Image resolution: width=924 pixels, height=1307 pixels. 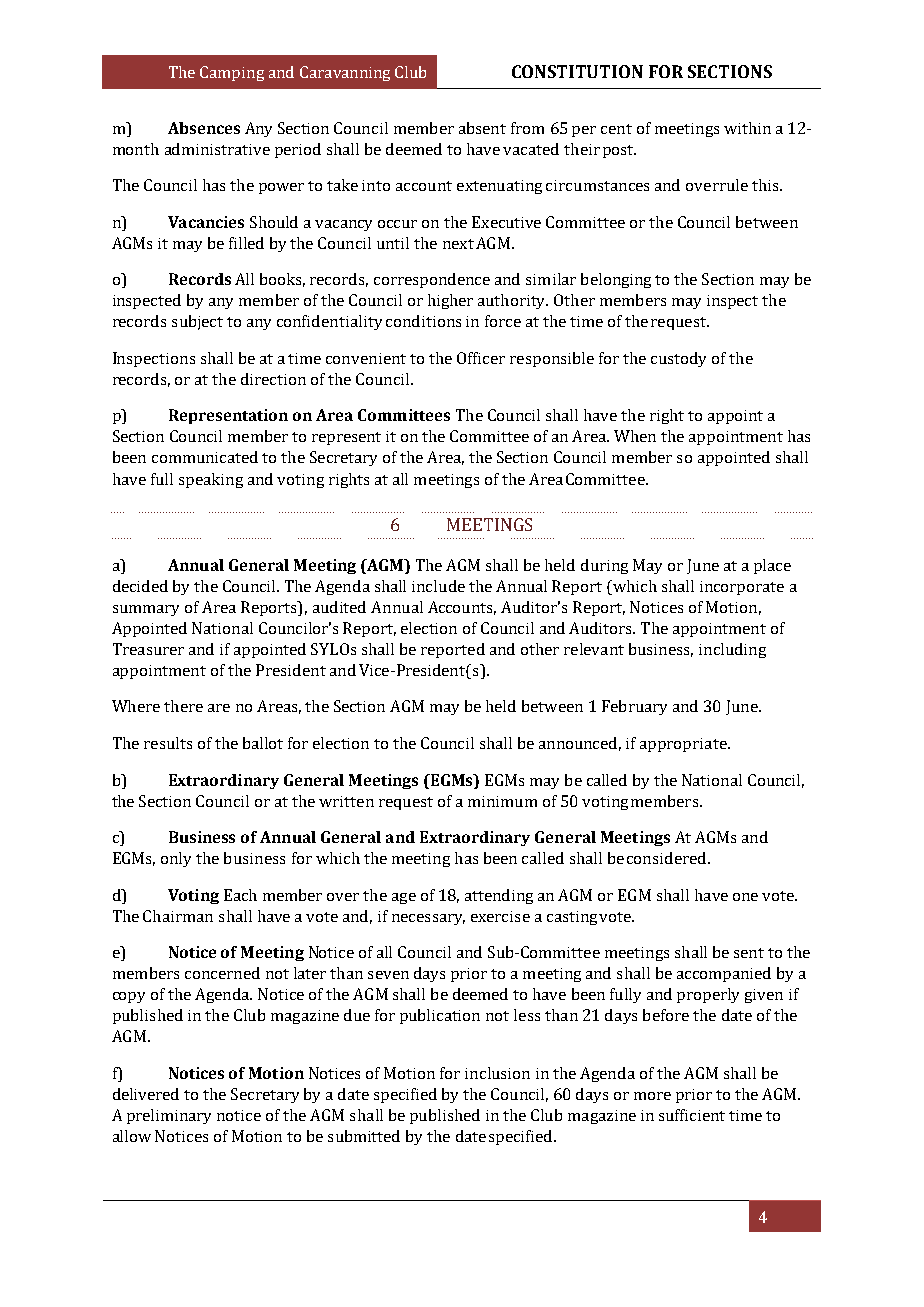 I want to click on incorporate, so click(x=742, y=588).
